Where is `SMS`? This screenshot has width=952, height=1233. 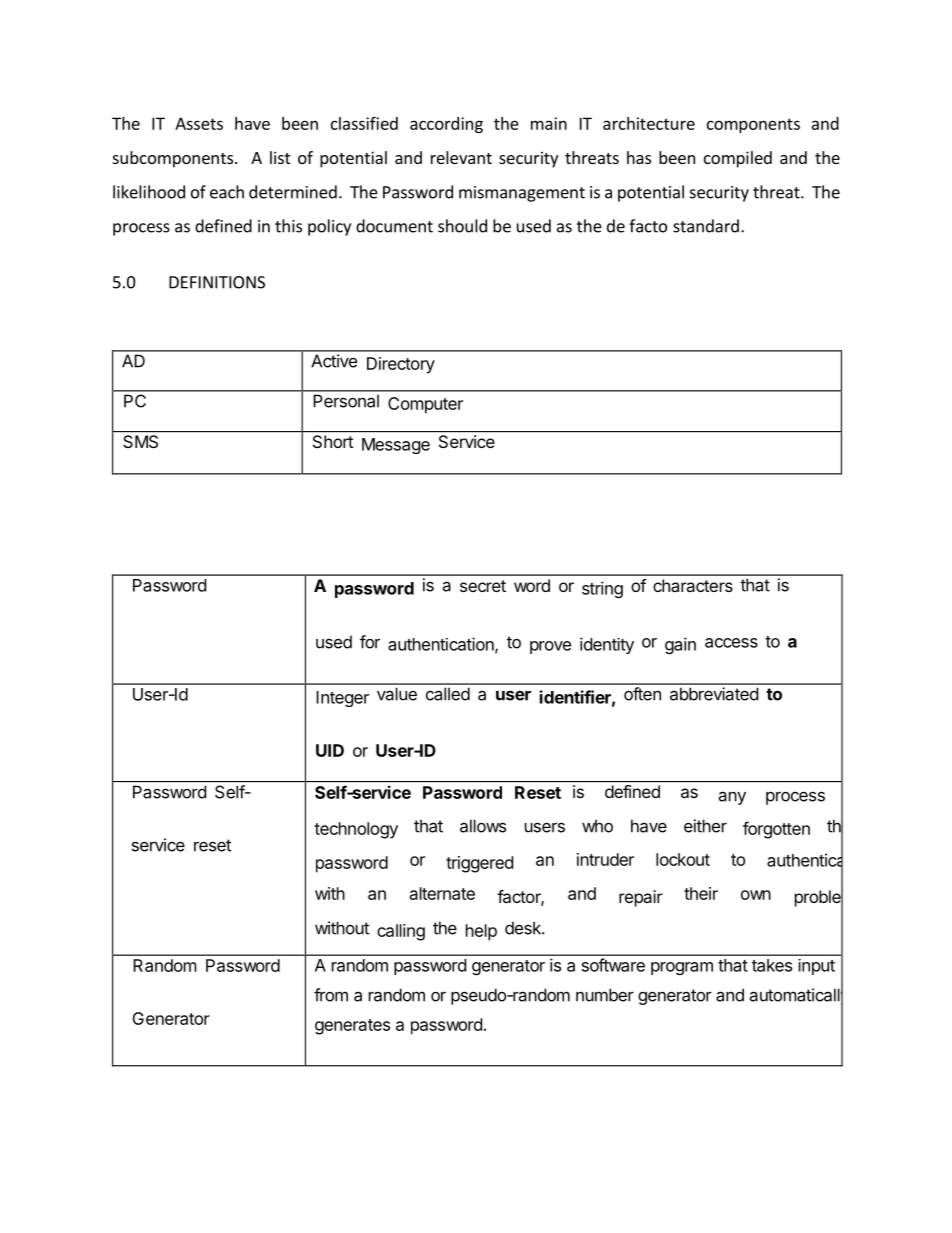 SMS is located at coordinates (140, 441).
